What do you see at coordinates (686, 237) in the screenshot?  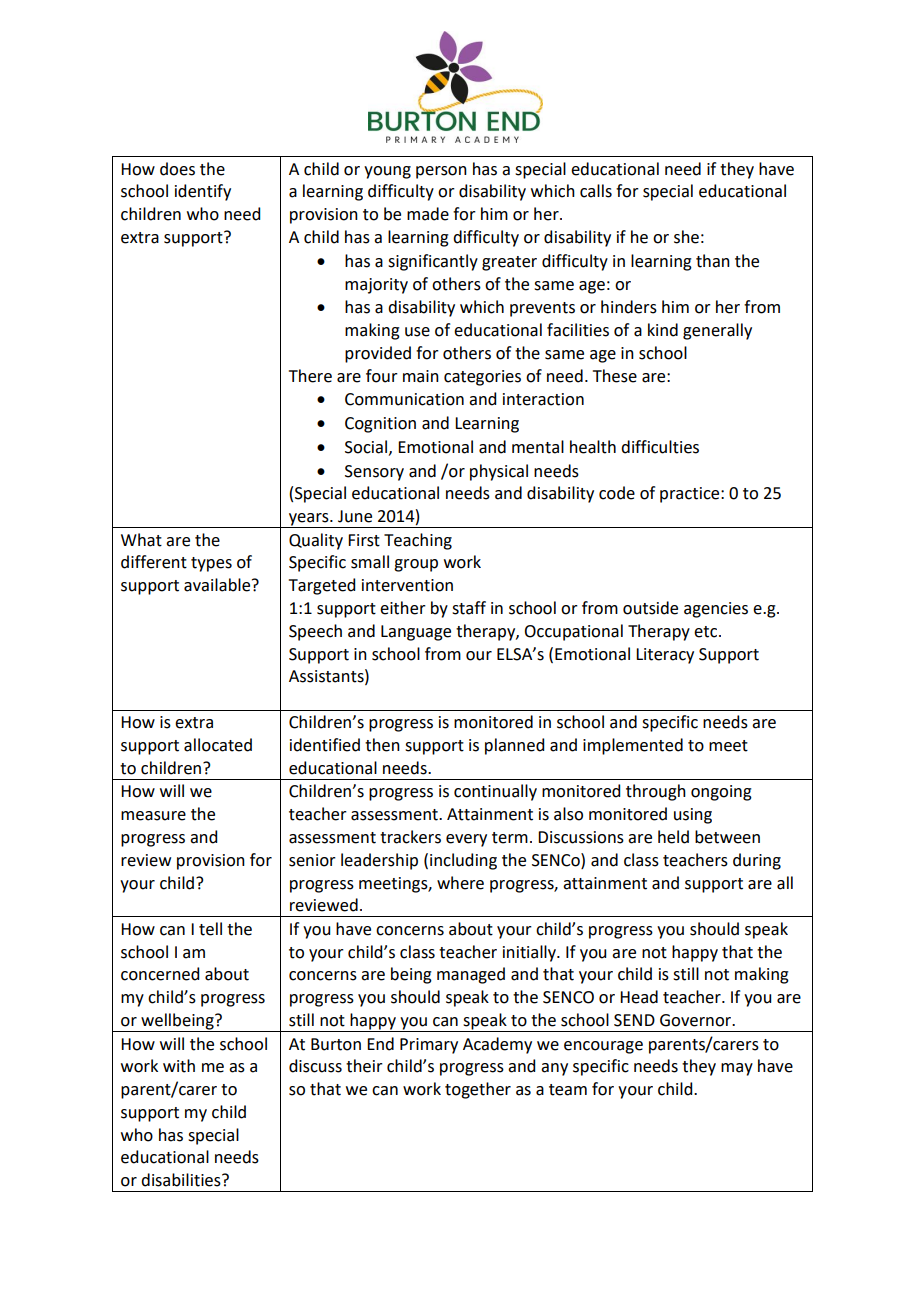 I see `she` at bounding box center [686, 237].
